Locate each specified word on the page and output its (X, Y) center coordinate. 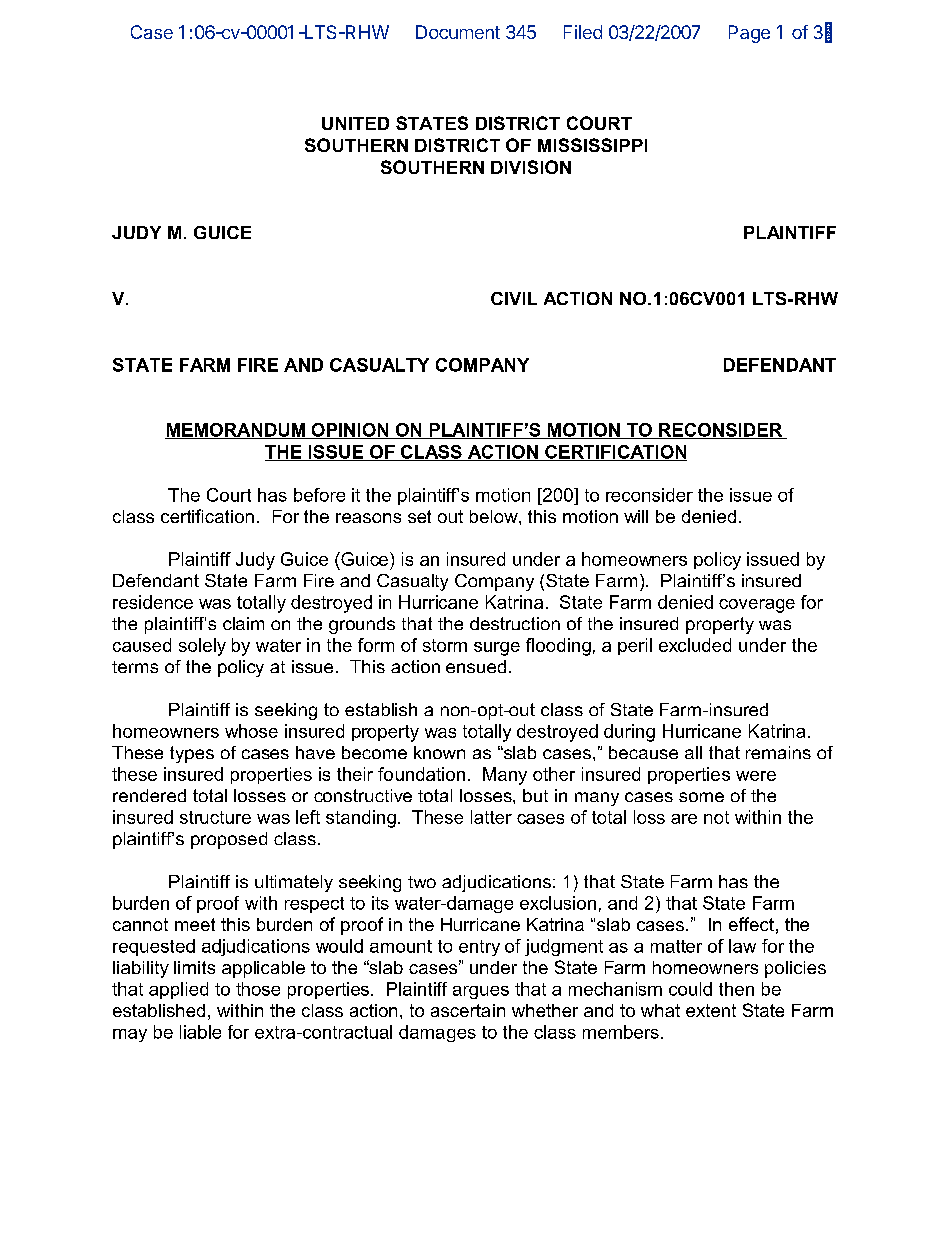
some (701, 797)
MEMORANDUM (236, 431)
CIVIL (514, 298)
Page (749, 34)
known (439, 752)
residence (153, 602)
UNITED (355, 123)
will (636, 516)
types (192, 754)
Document (458, 32)
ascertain (468, 1010)
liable (200, 1032)
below (495, 516)
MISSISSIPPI (592, 145)
